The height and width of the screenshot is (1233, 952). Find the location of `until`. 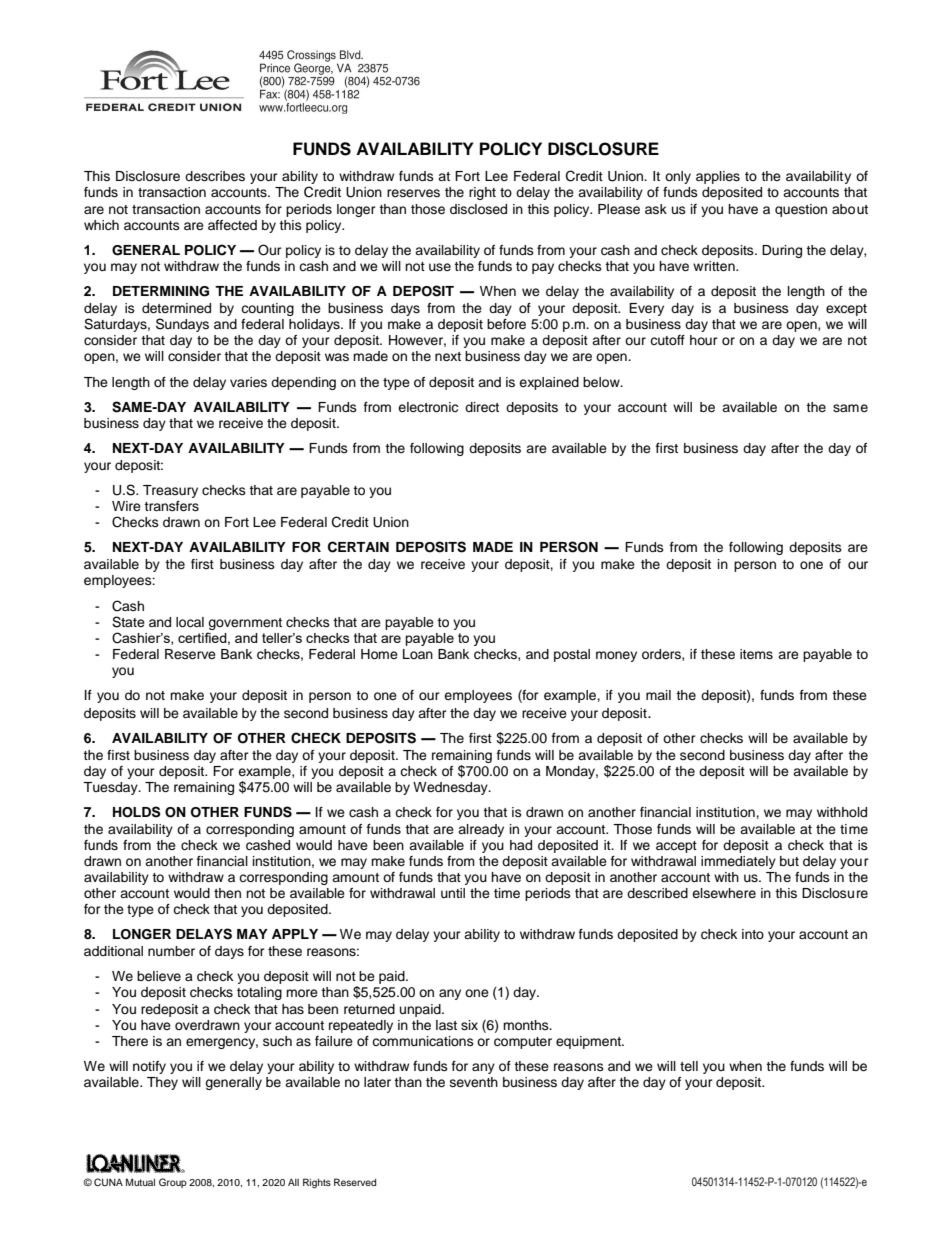

until is located at coordinates (453, 893).
